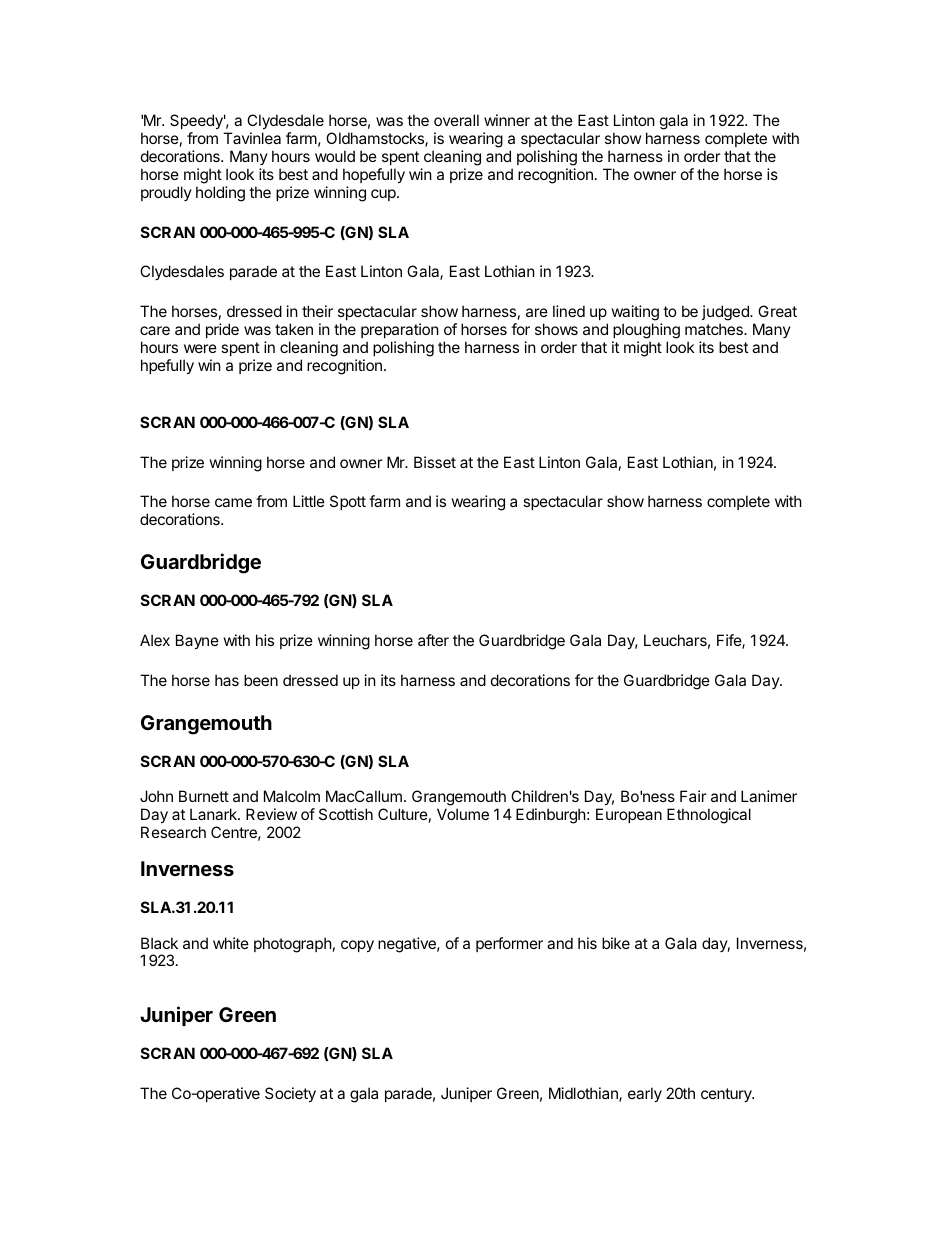 Image resolution: width=952 pixels, height=1233 pixels. What do you see at coordinates (400, 330) in the screenshot?
I see `preparation` at bounding box center [400, 330].
